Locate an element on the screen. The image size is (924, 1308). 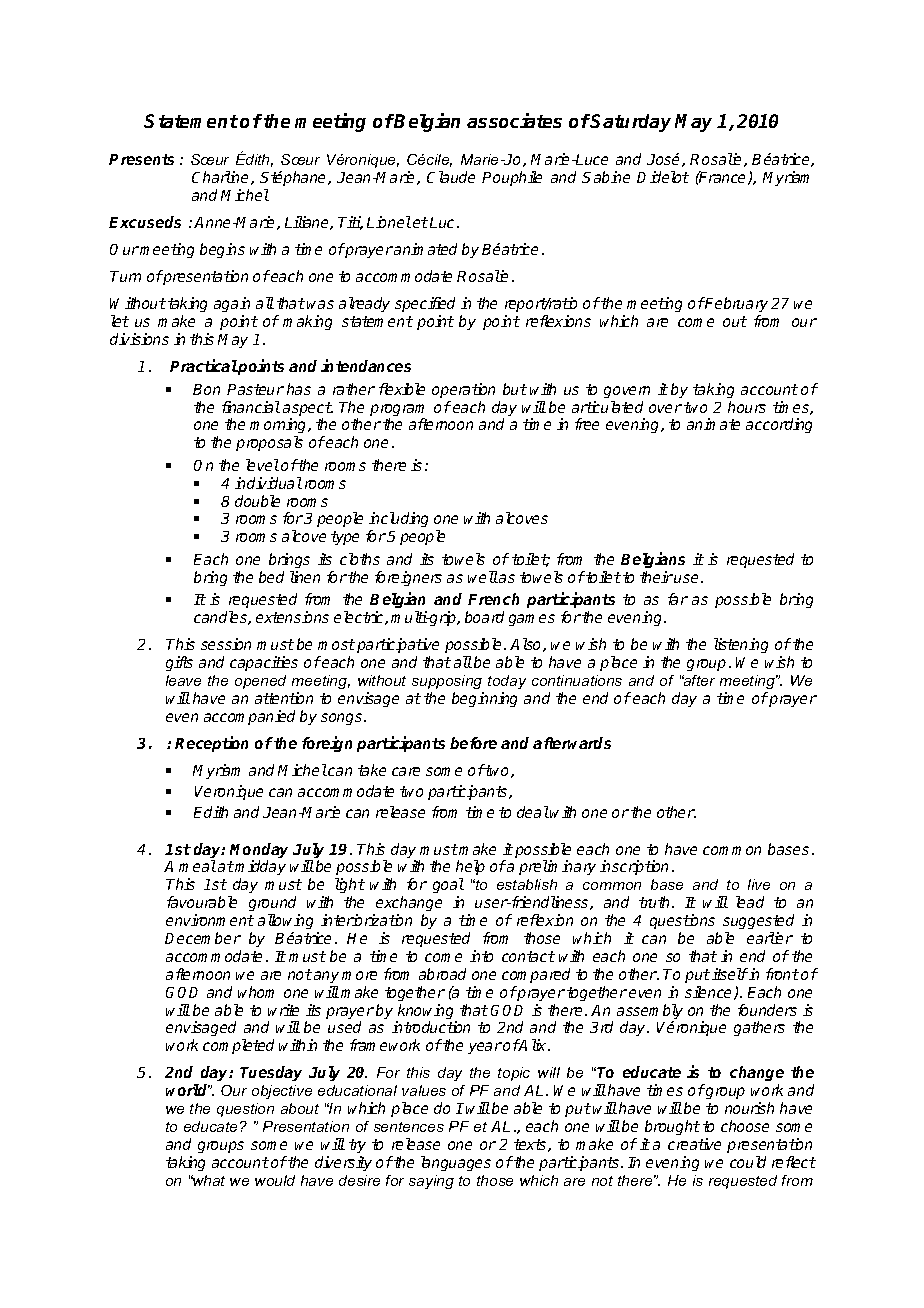
Saturday is located at coordinates (630, 123).
